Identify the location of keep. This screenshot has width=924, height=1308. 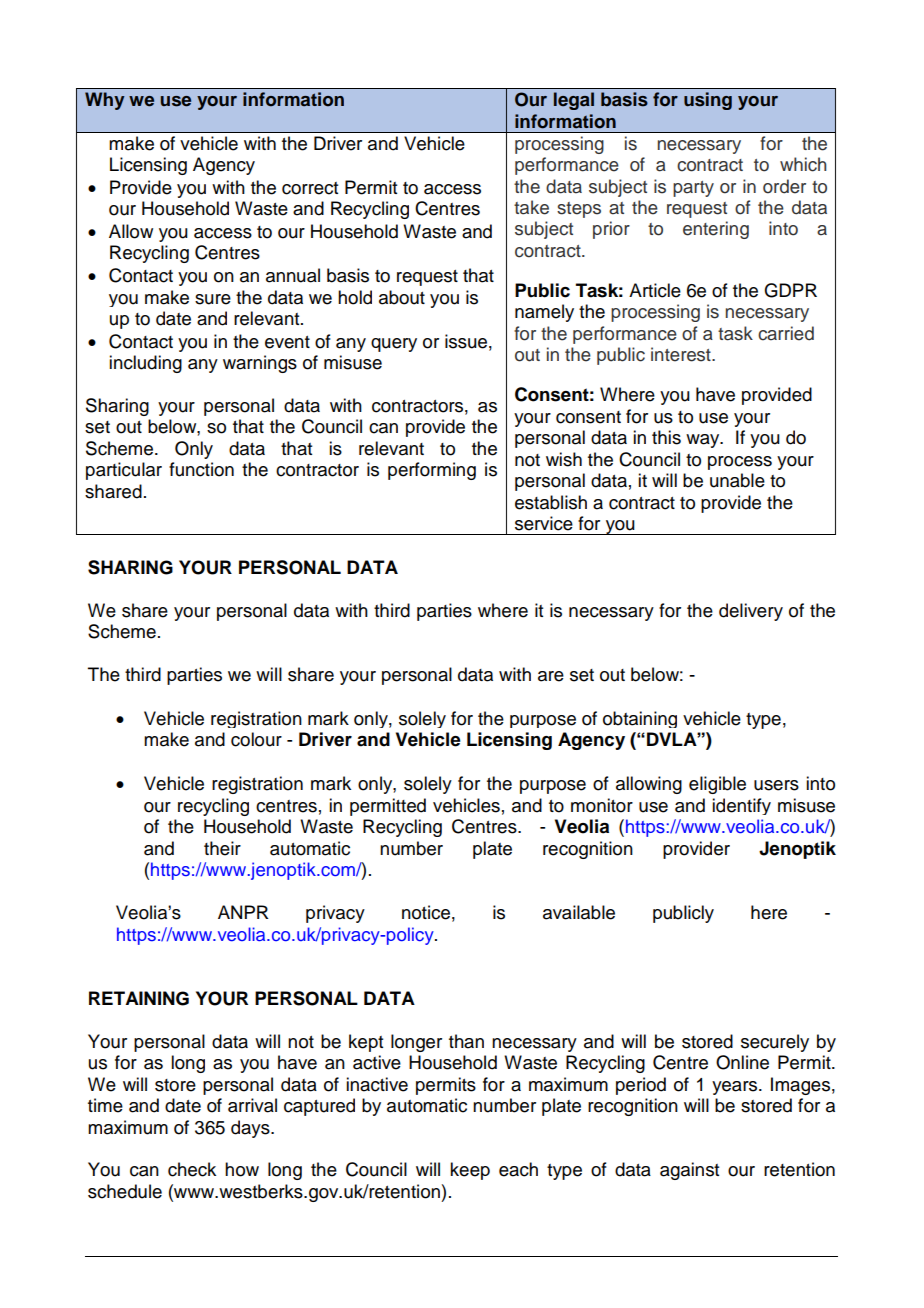
(470, 1171).
